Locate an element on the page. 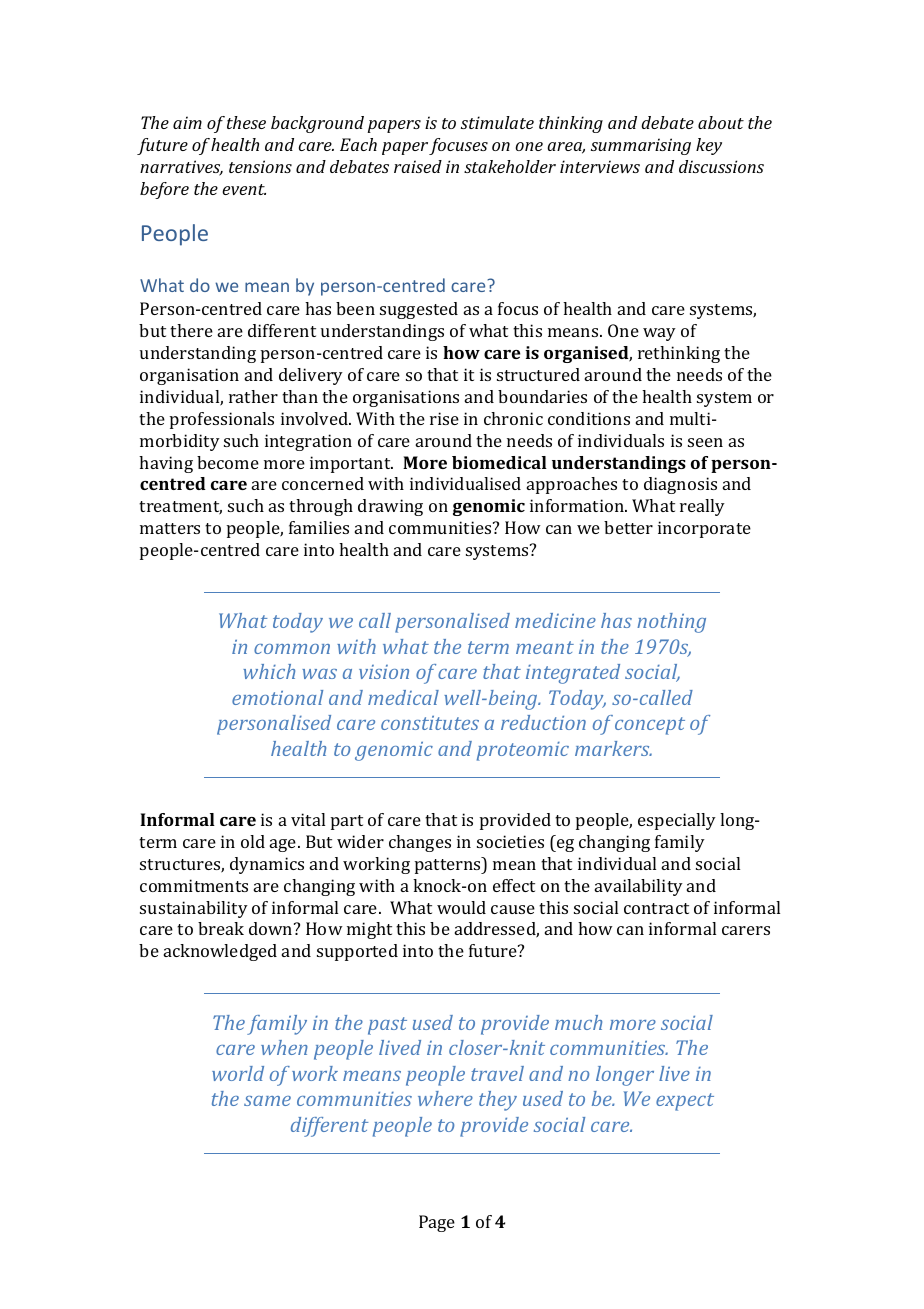  which is located at coordinates (269, 671).
